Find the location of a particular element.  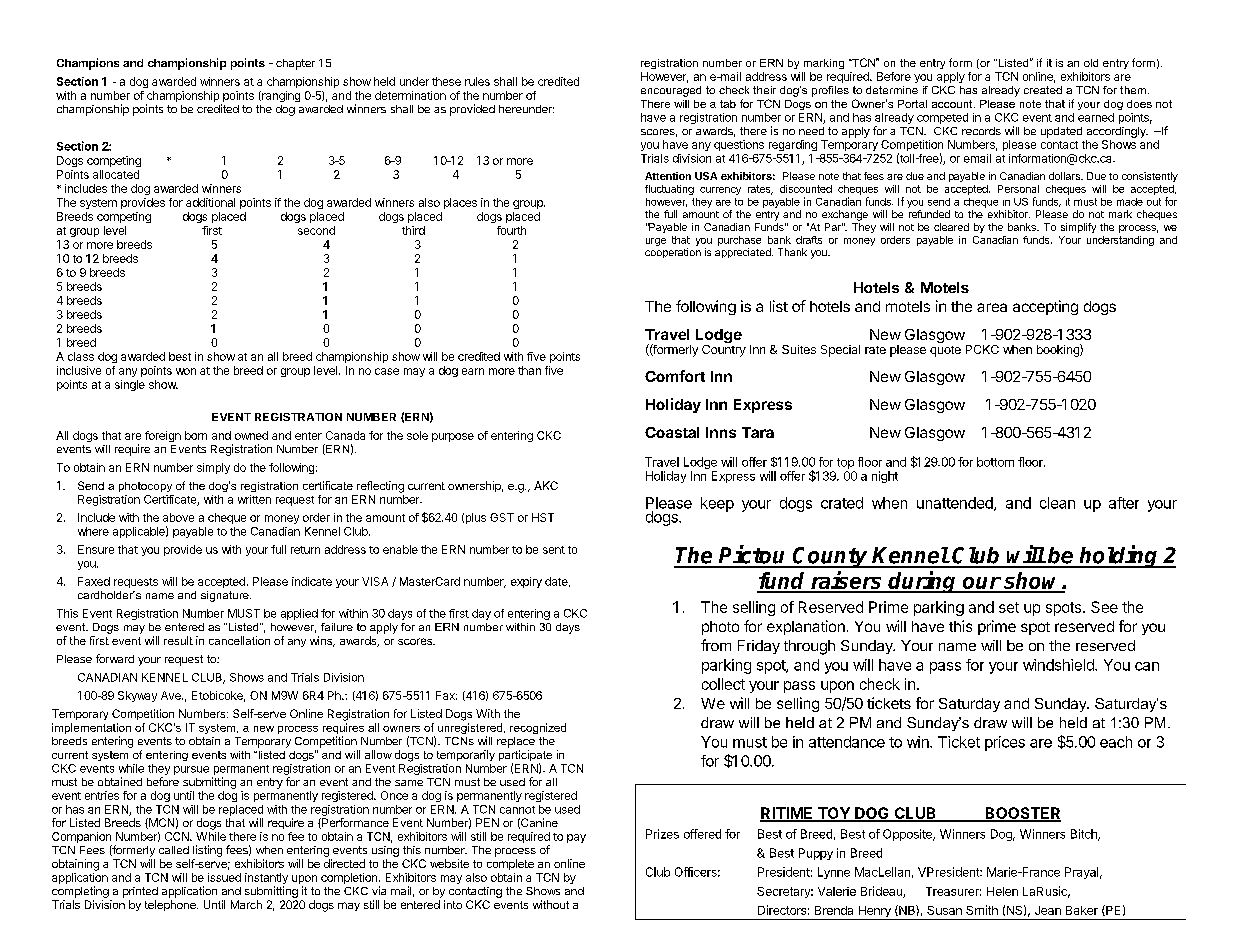

encouraged is located at coordinates (671, 91).
